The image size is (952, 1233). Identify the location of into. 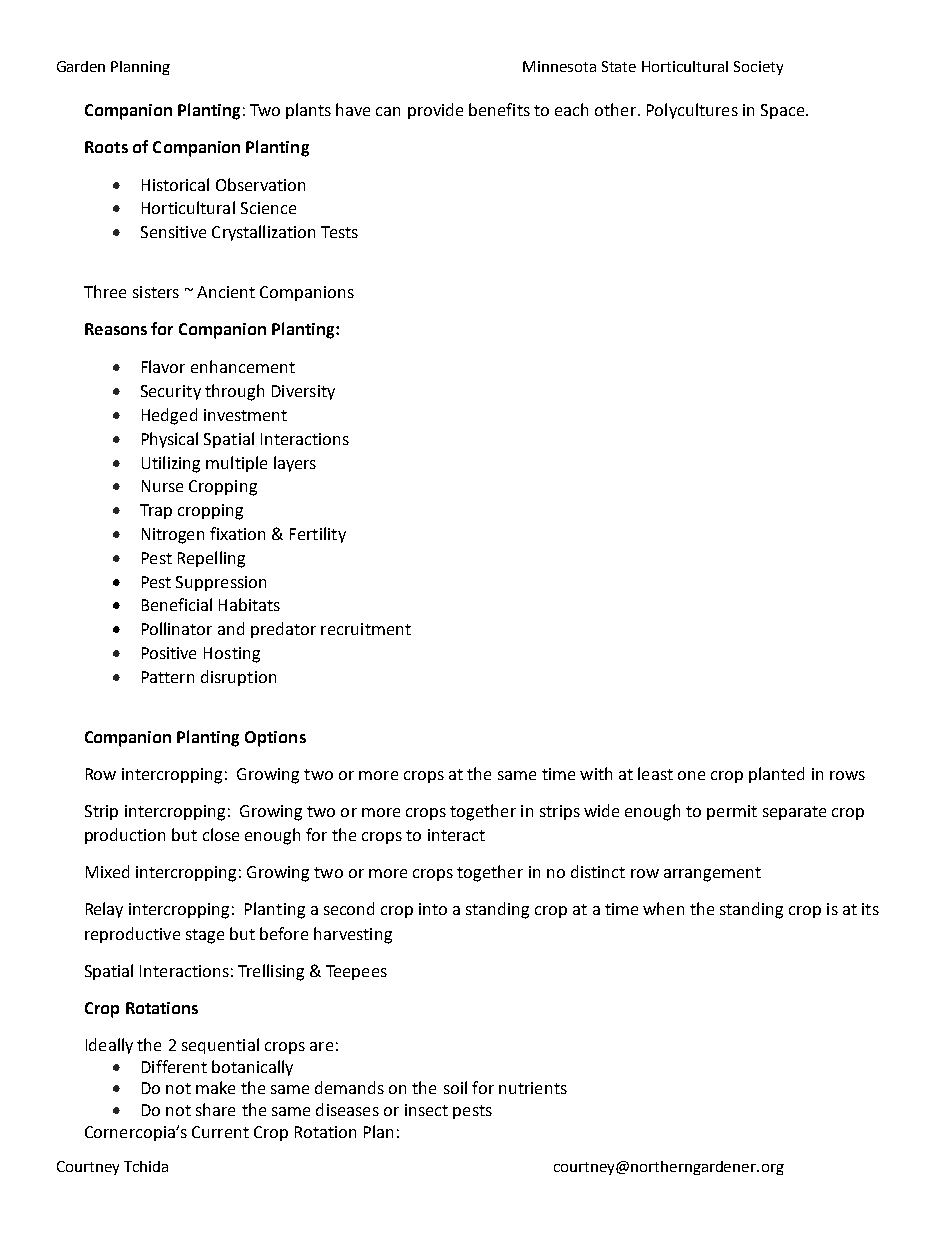
(433, 909).
